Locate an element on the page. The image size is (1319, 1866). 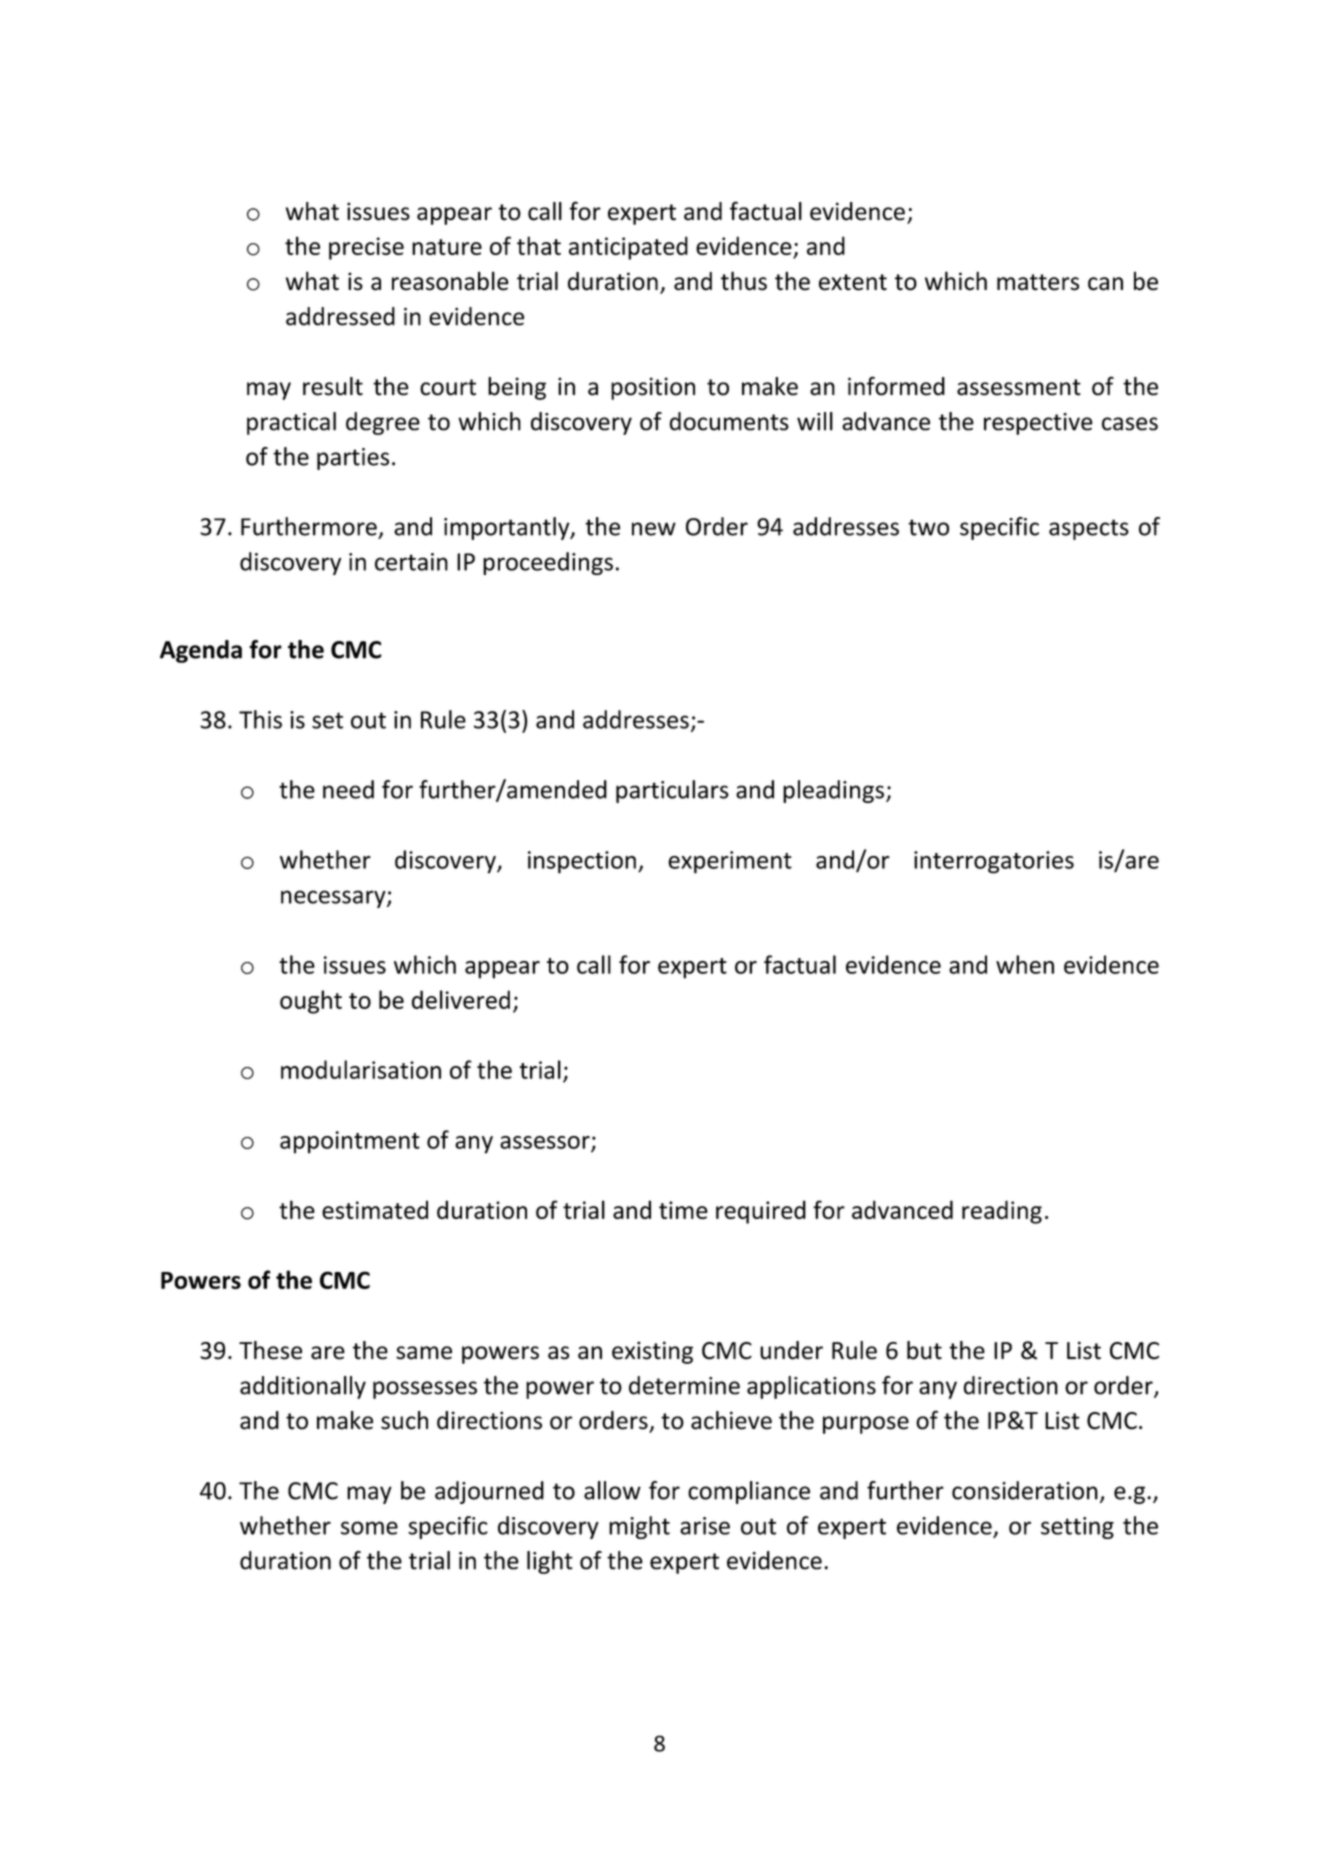
some is located at coordinates (369, 1528).
